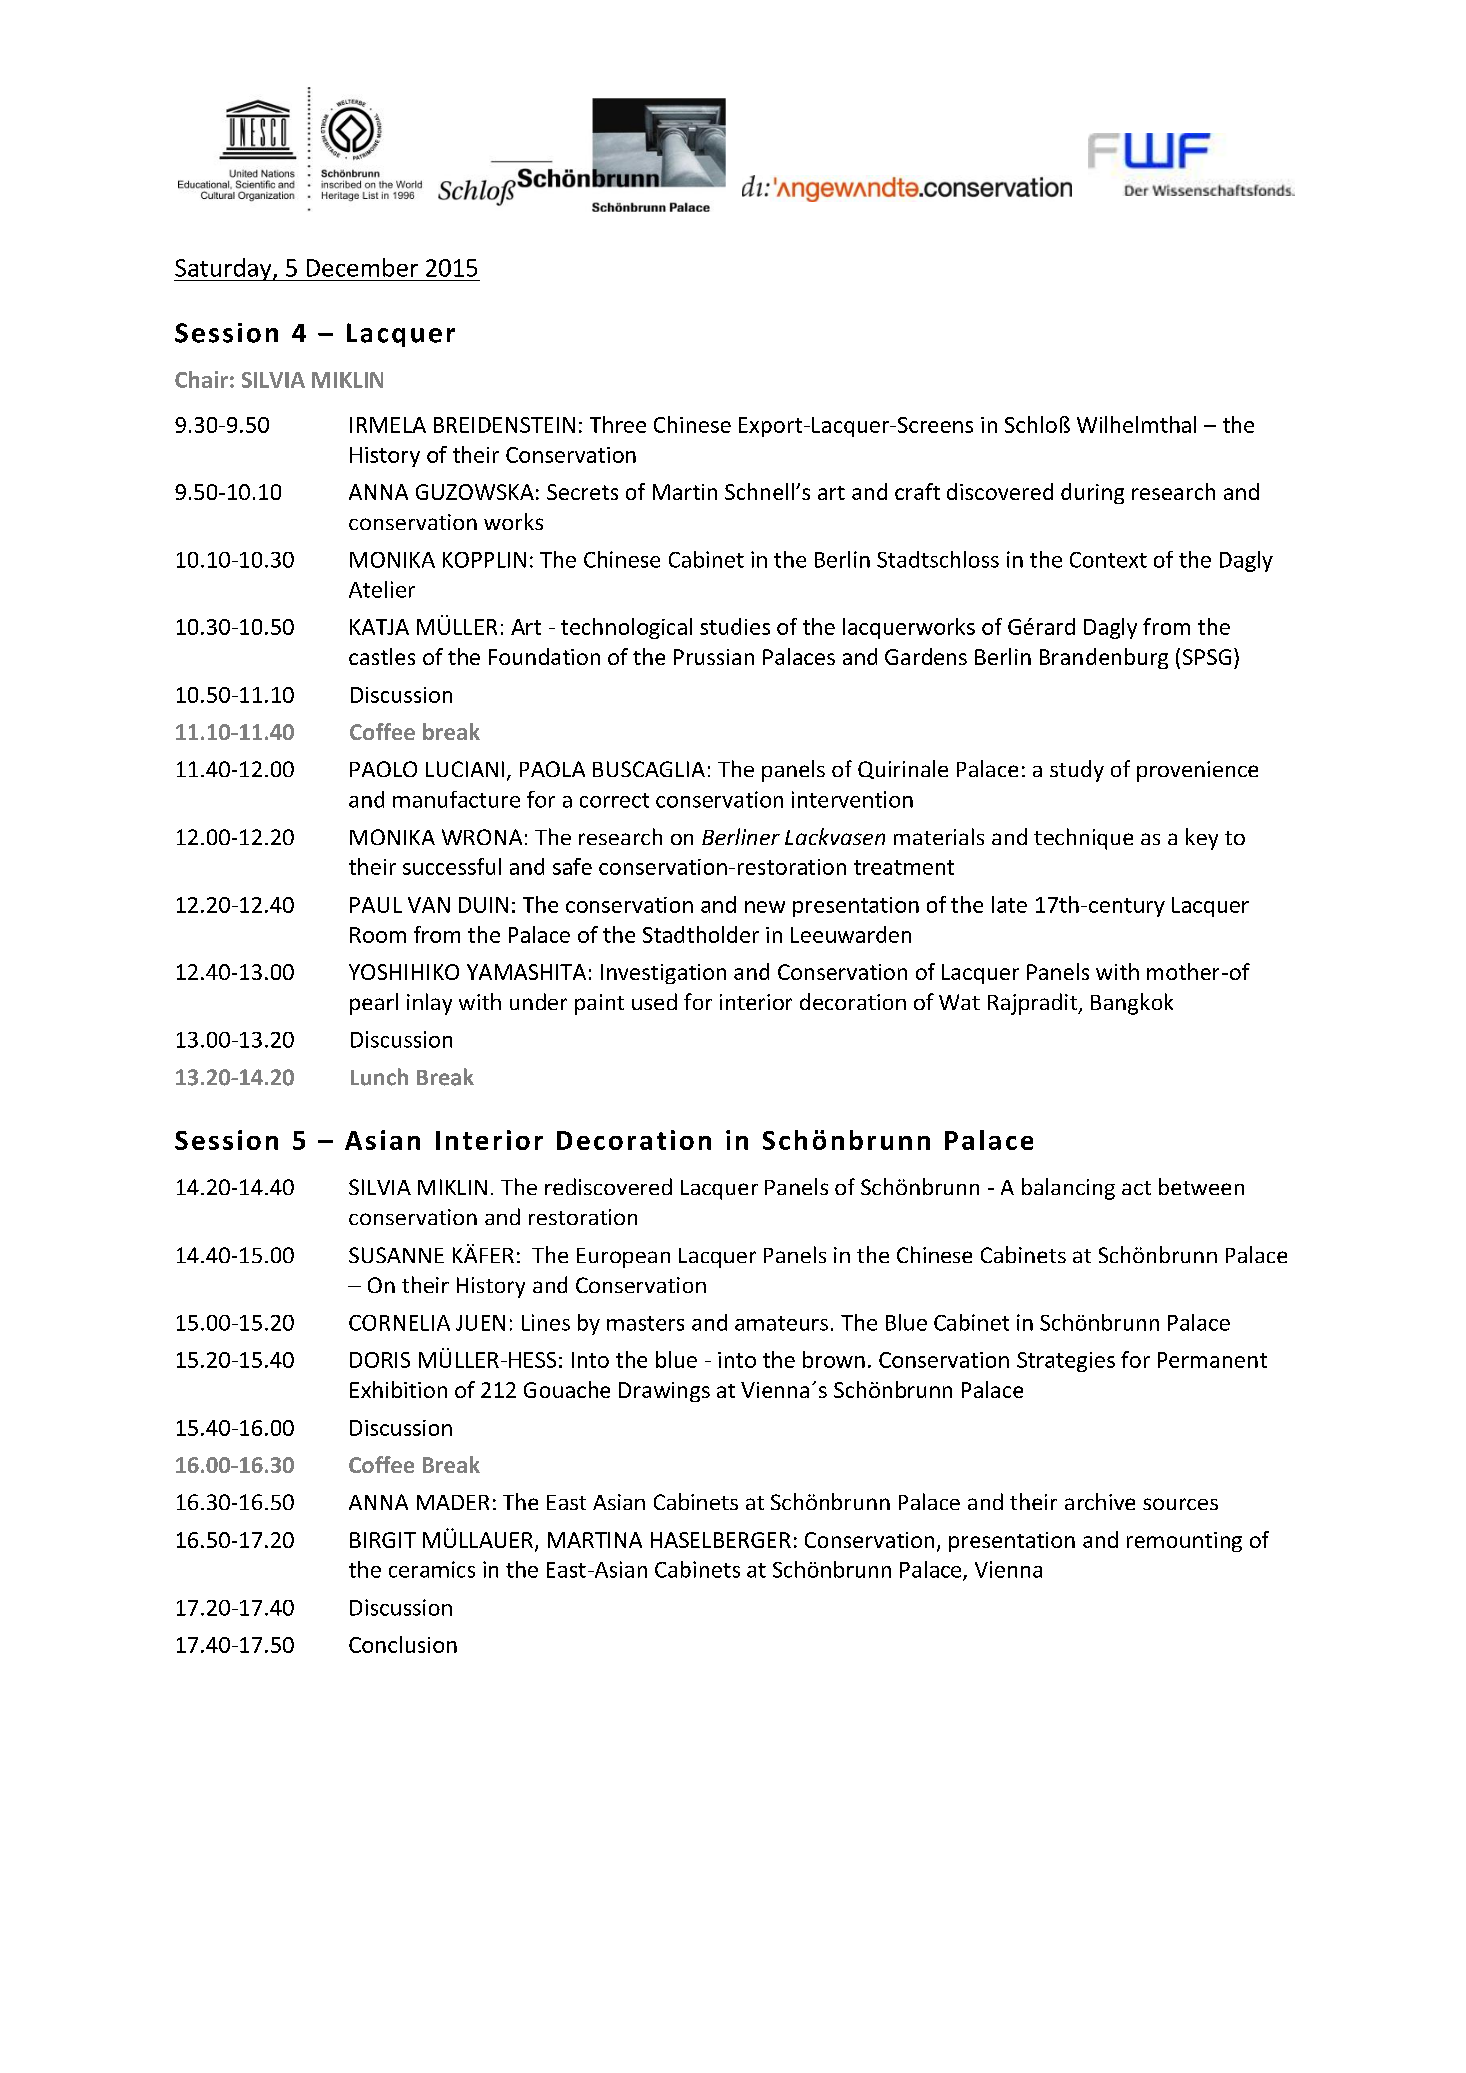  What do you see at coordinates (378, 935) in the screenshot?
I see `Room` at bounding box center [378, 935].
